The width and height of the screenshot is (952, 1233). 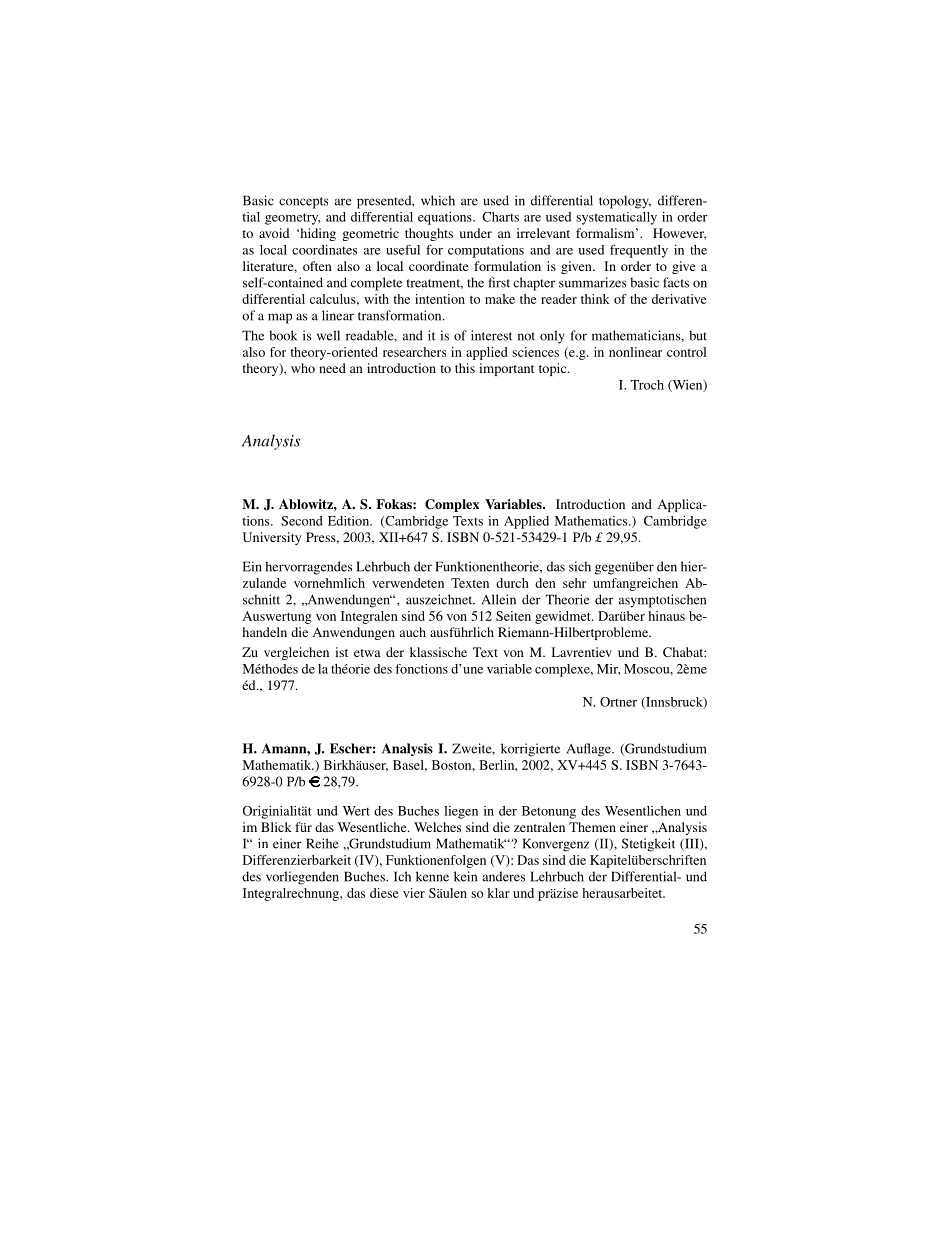 I want to click on vier, so click(x=414, y=893).
